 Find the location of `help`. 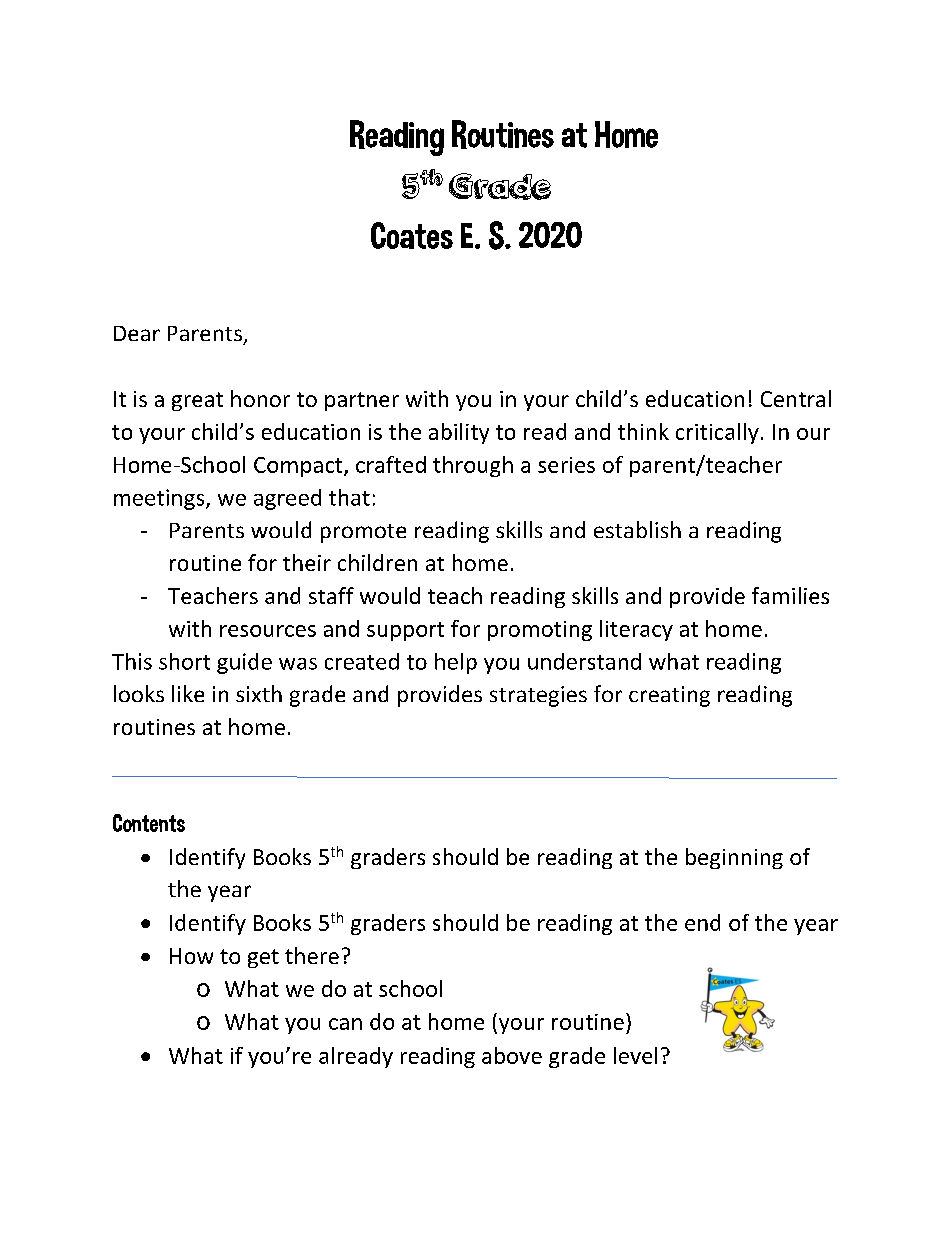

help is located at coordinates (456, 663).
